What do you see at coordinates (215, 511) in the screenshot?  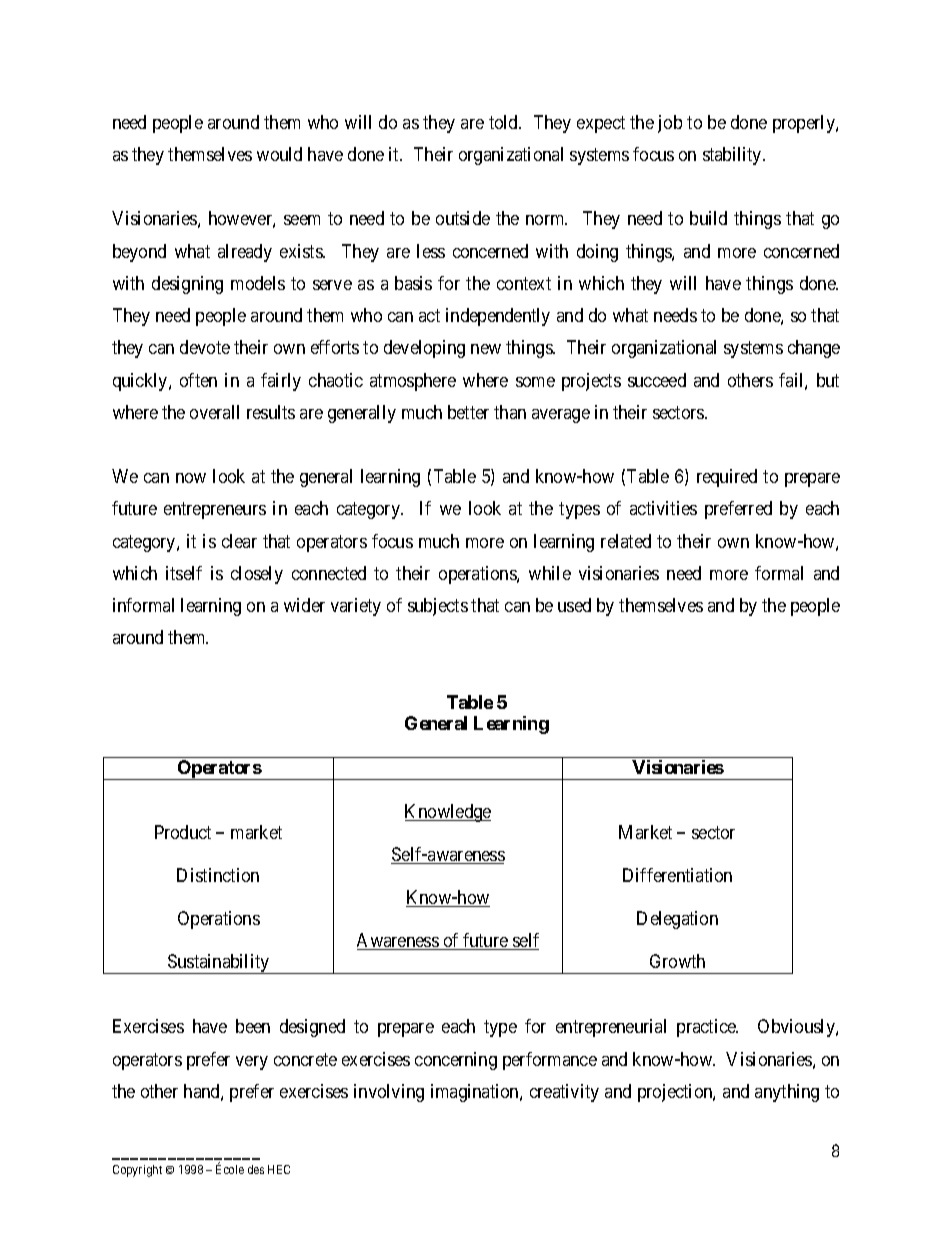 I see `entrepreneurs` at bounding box center [215, 511].
